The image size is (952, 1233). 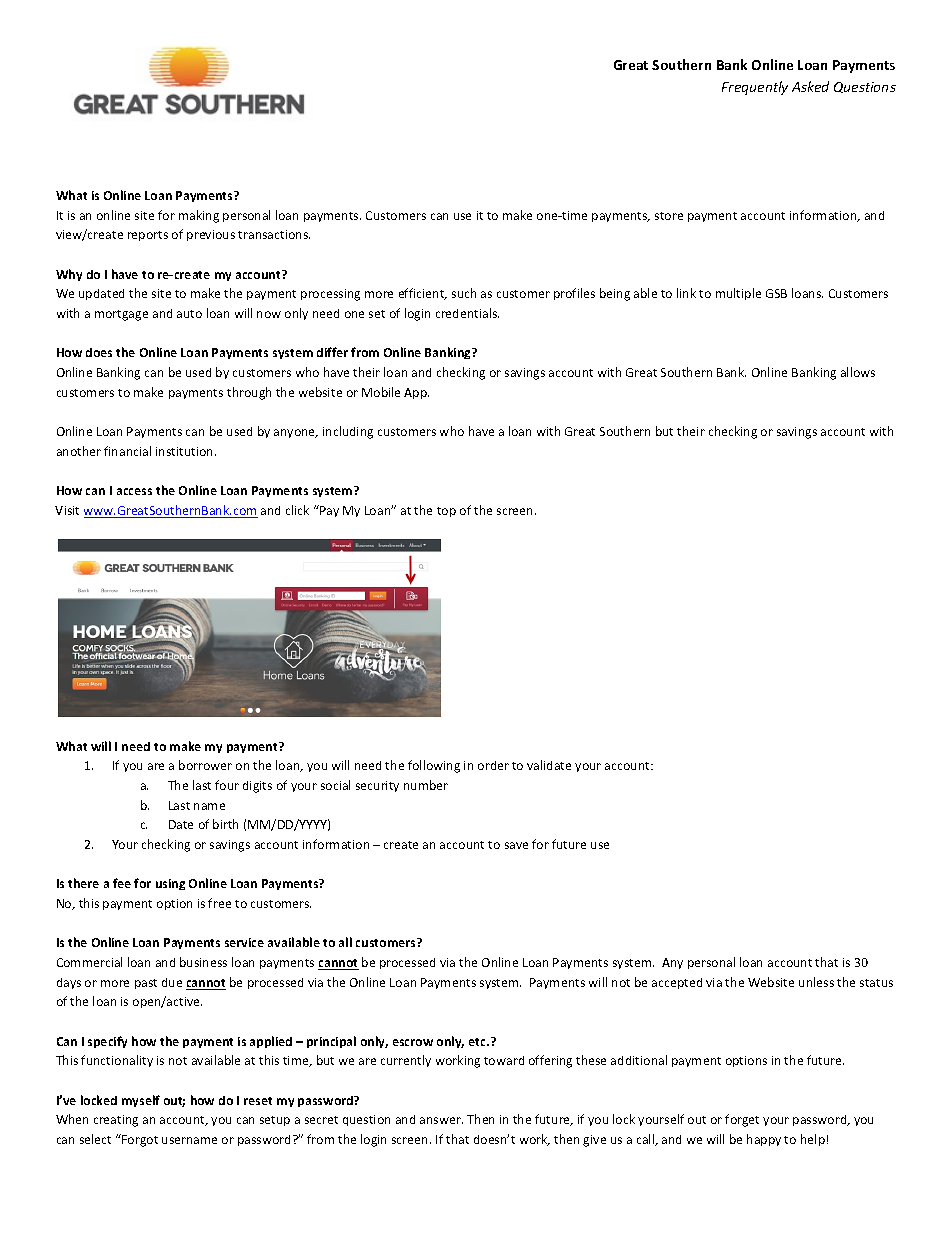 What do you see at coordinates (755, 88) in the image?
I see `Frequently` at bounding box center [755, 88].
